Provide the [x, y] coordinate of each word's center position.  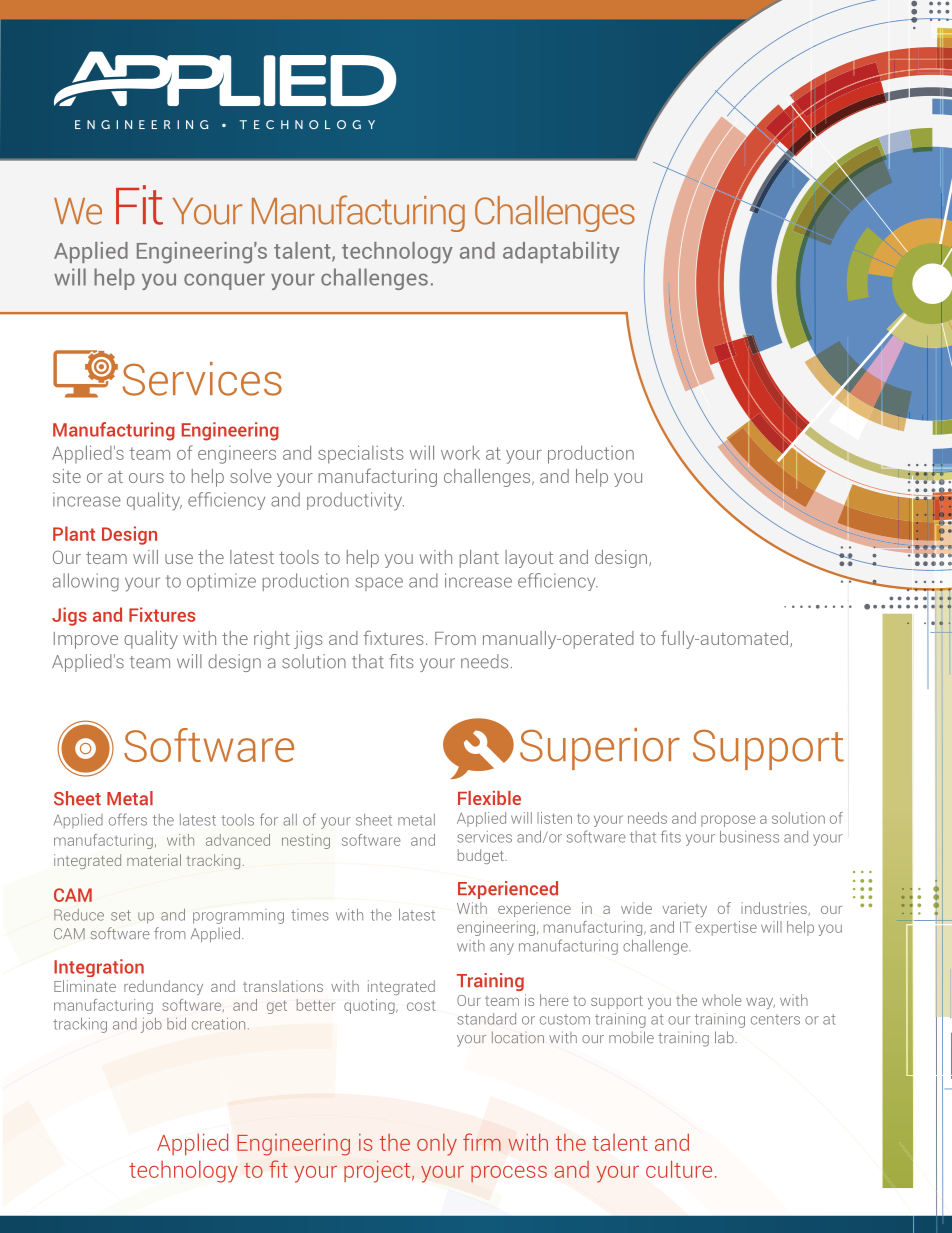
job [151, 1025]
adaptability [561, 253]
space [379, 584]
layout [529, 559]
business [749, 837]
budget [482, 856]
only [437, 1145]
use [179, 559]
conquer [224, 281]
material [154, 860]
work [460, 452]
